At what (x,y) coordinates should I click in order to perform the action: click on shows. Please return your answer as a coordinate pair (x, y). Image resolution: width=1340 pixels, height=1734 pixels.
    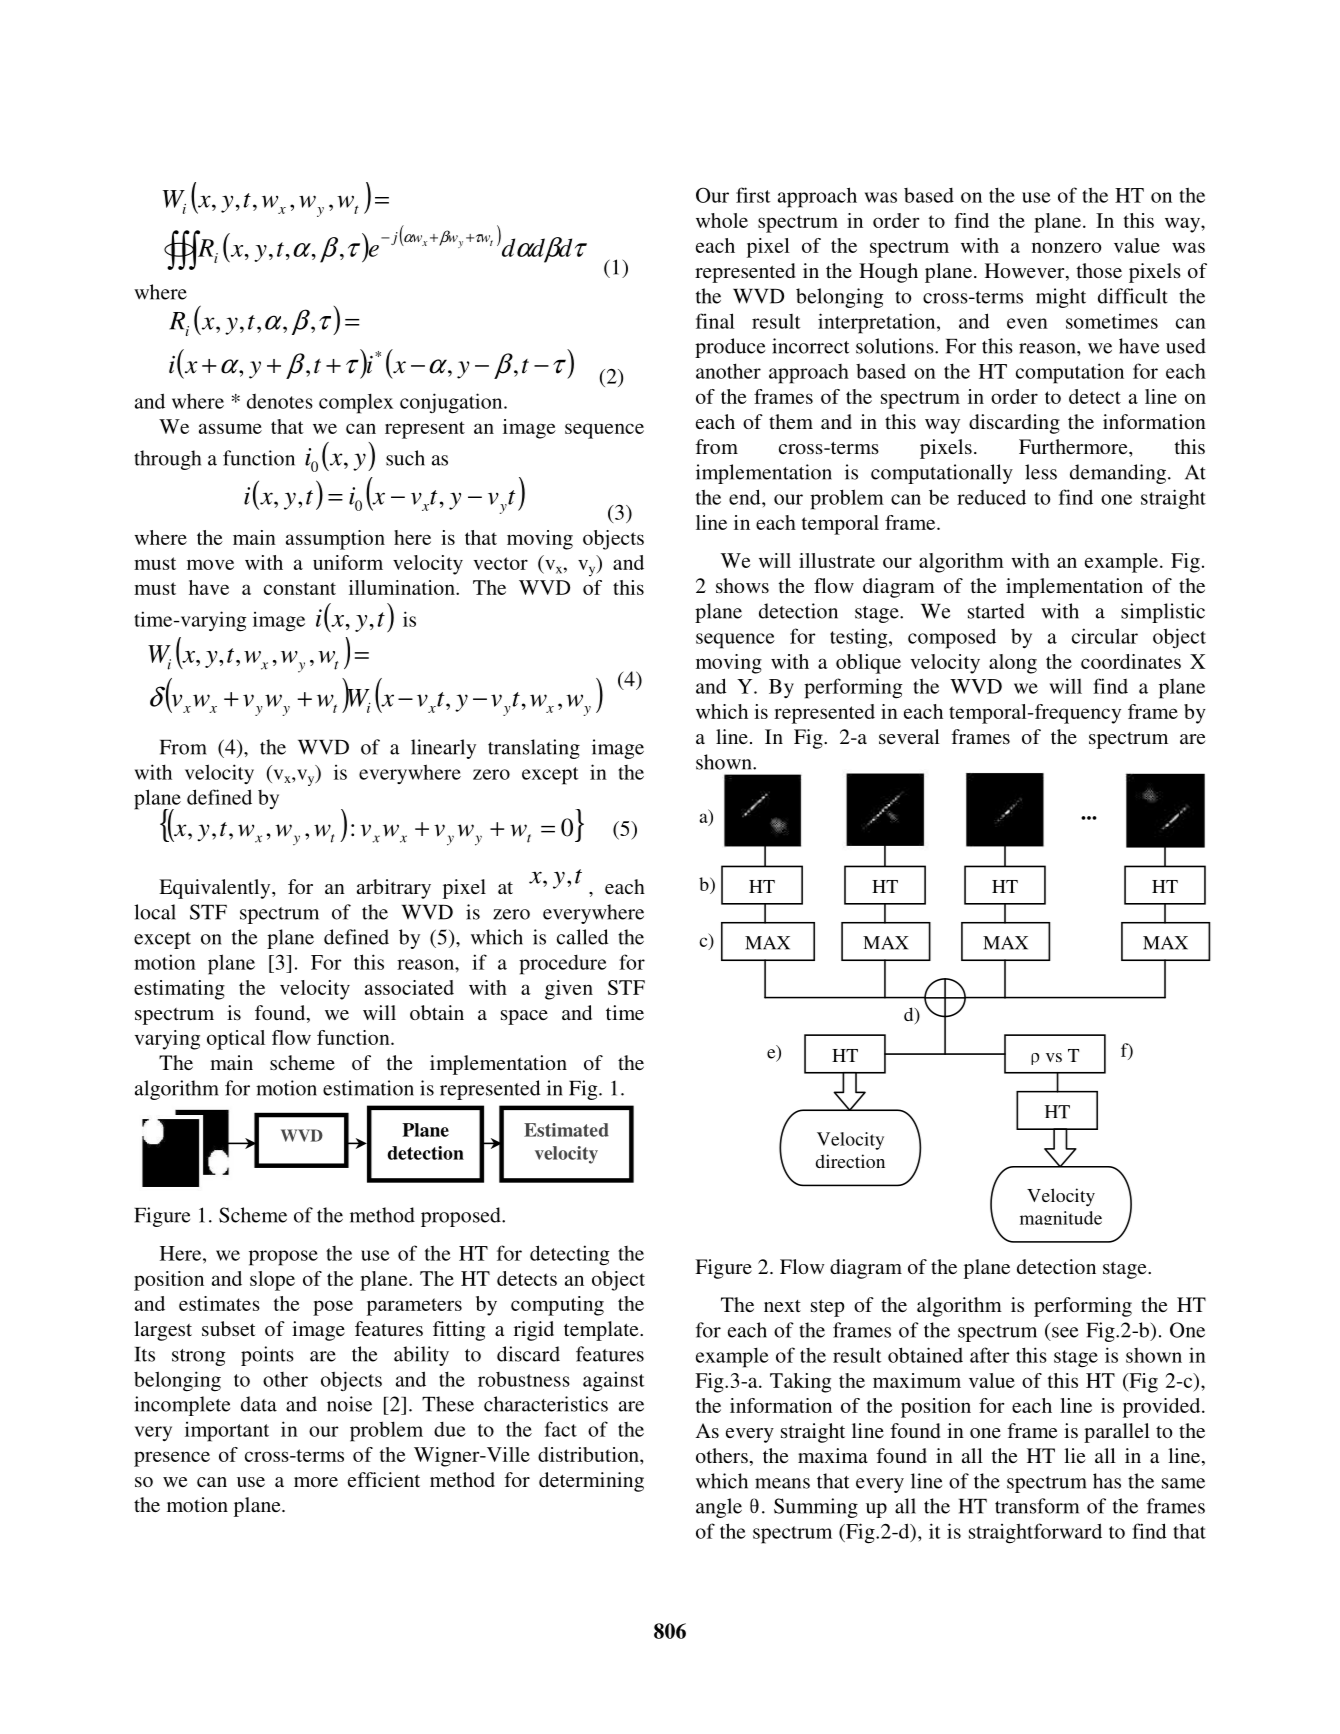
    Looking at the image, I should click on (742, 585).
